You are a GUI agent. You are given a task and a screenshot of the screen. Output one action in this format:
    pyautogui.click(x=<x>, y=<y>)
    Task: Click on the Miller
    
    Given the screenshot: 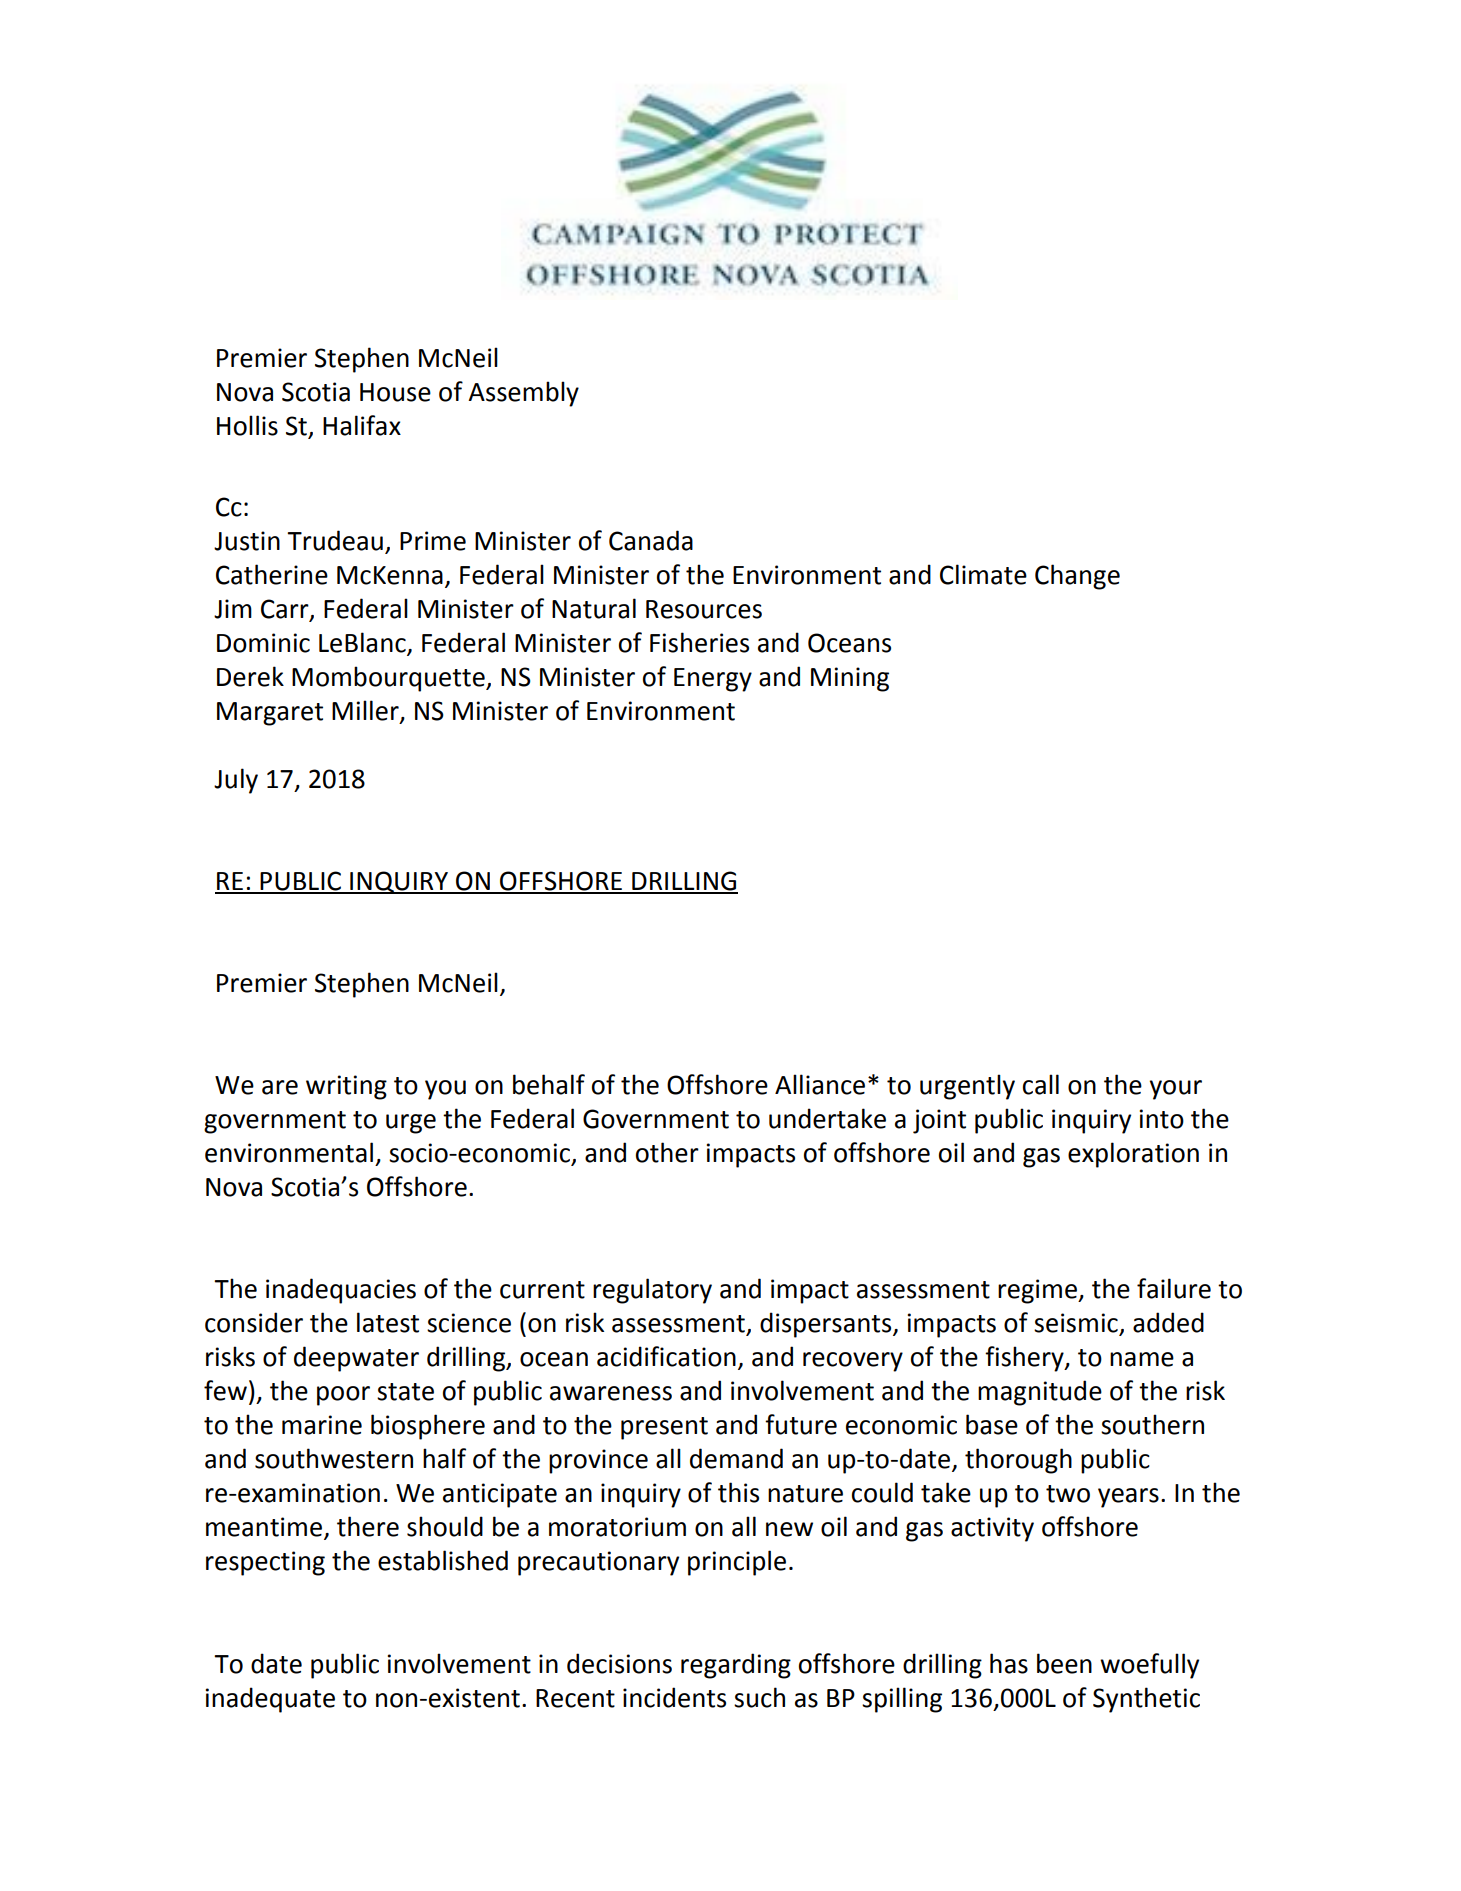 What is the action you would take?
    pyautogui.click(x=366, y=711)
